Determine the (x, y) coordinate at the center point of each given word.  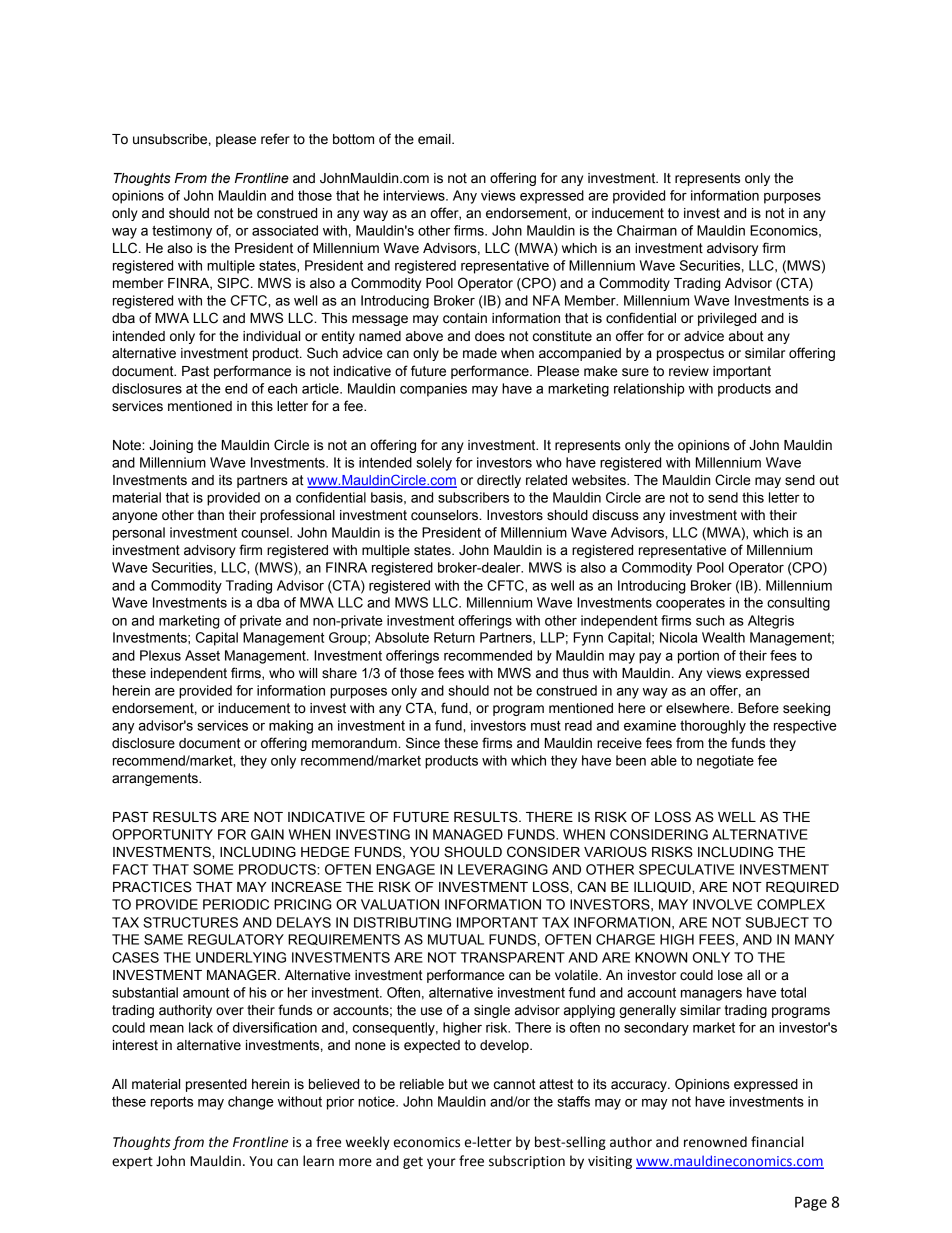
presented (216, 1085)
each (282, 388)
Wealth (723, 637)
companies (433, 390)
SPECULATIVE (686, 869)
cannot (515, 1084)
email (435, 139)
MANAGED (468, 834)
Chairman (647, 230)
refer (275, 139)
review (689, 371)
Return (454, 637)
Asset (202, 655)
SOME (213, 869)
